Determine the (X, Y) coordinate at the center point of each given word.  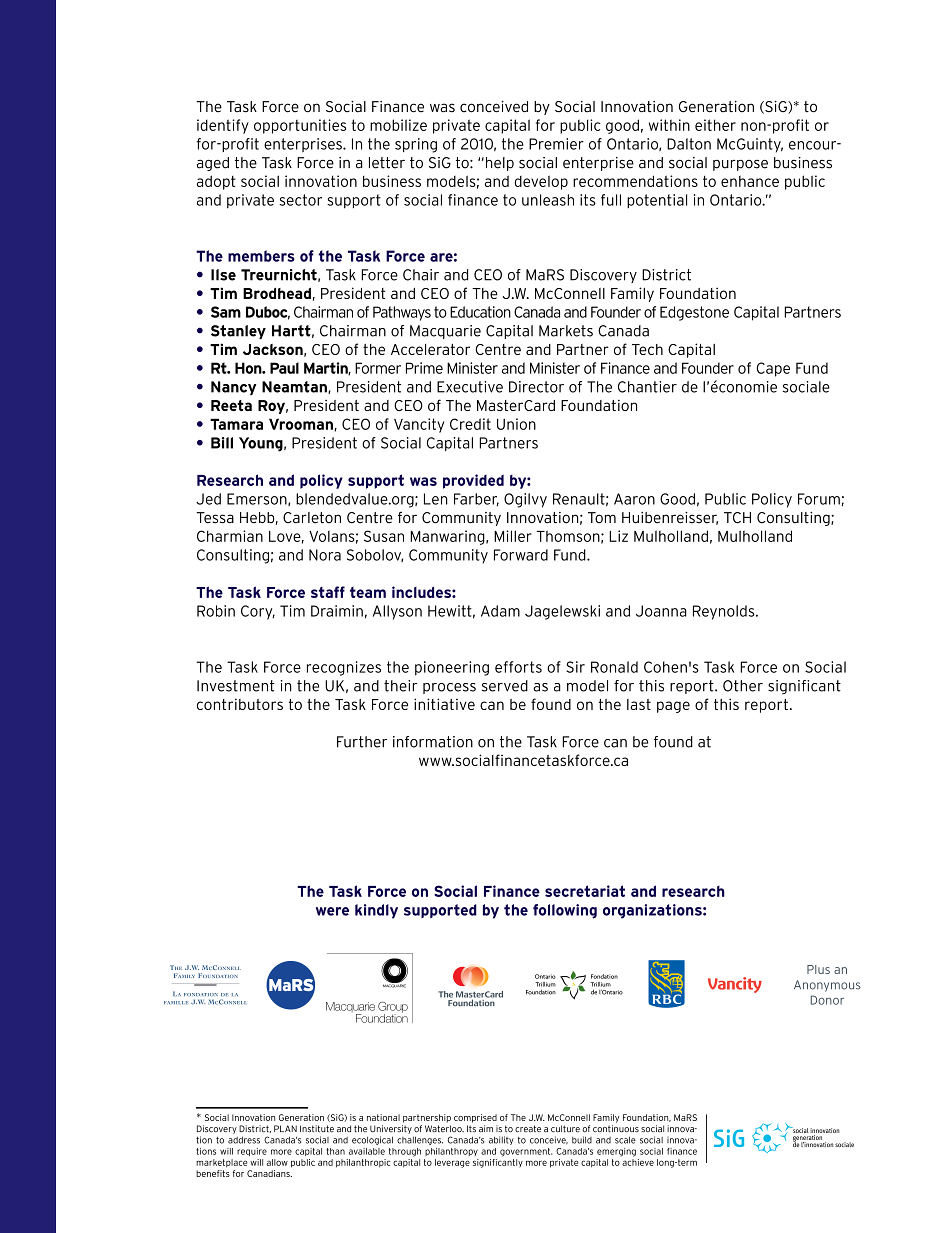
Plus (818, 969)
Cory (258, 612)
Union (516, 424)
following (565, 911)
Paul (284, 368)
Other (743, 686)
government (526, 1152)
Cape (773, 369)
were (332, 911)
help (498, 164)
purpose (740, 165)
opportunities (300, 126)
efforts (518, 667)
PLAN (285, 1128)
